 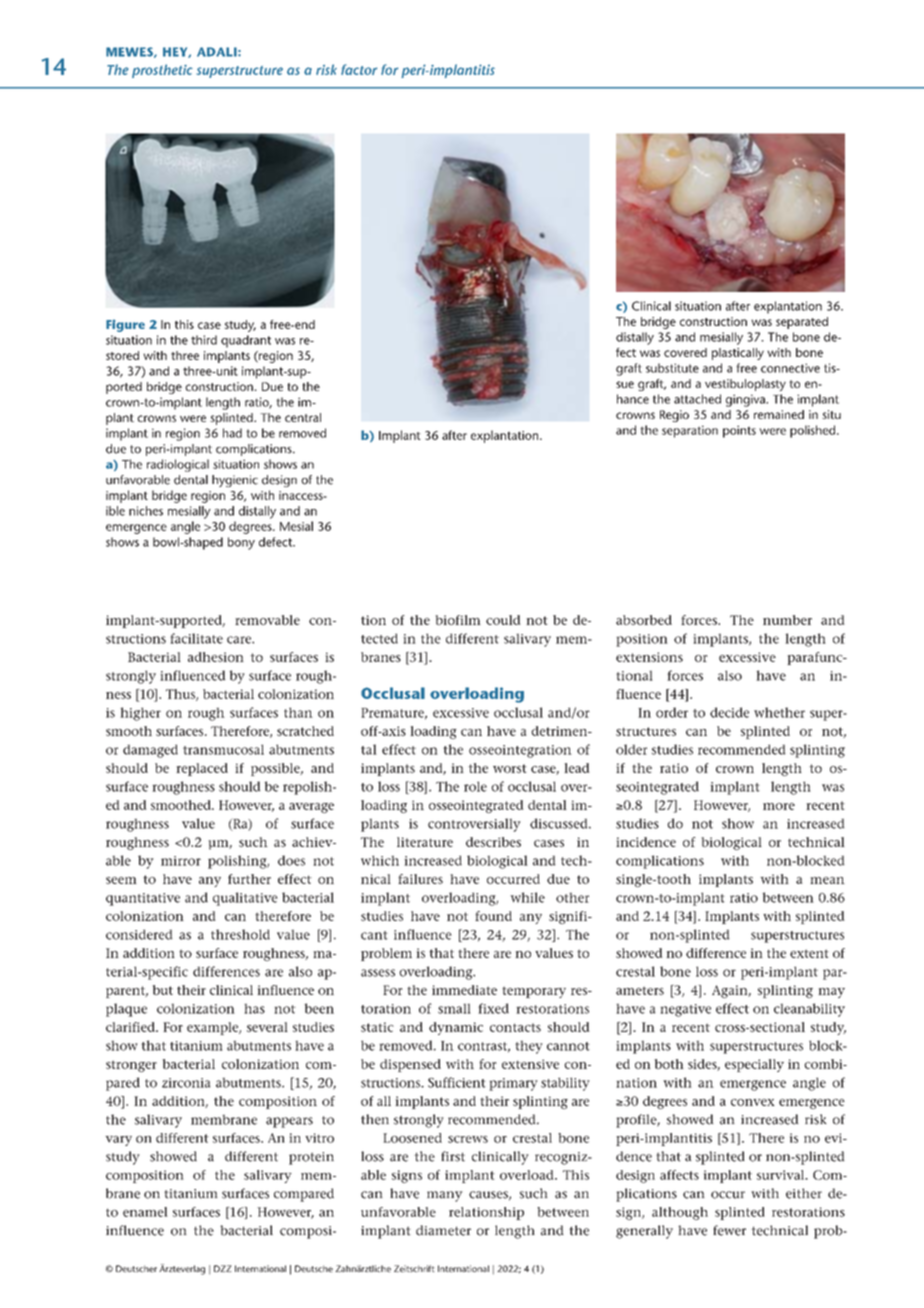 What do you see at coordinates (747, 400) in the screenshot?
I see `gingiva` at bounding box center [747, 400].
